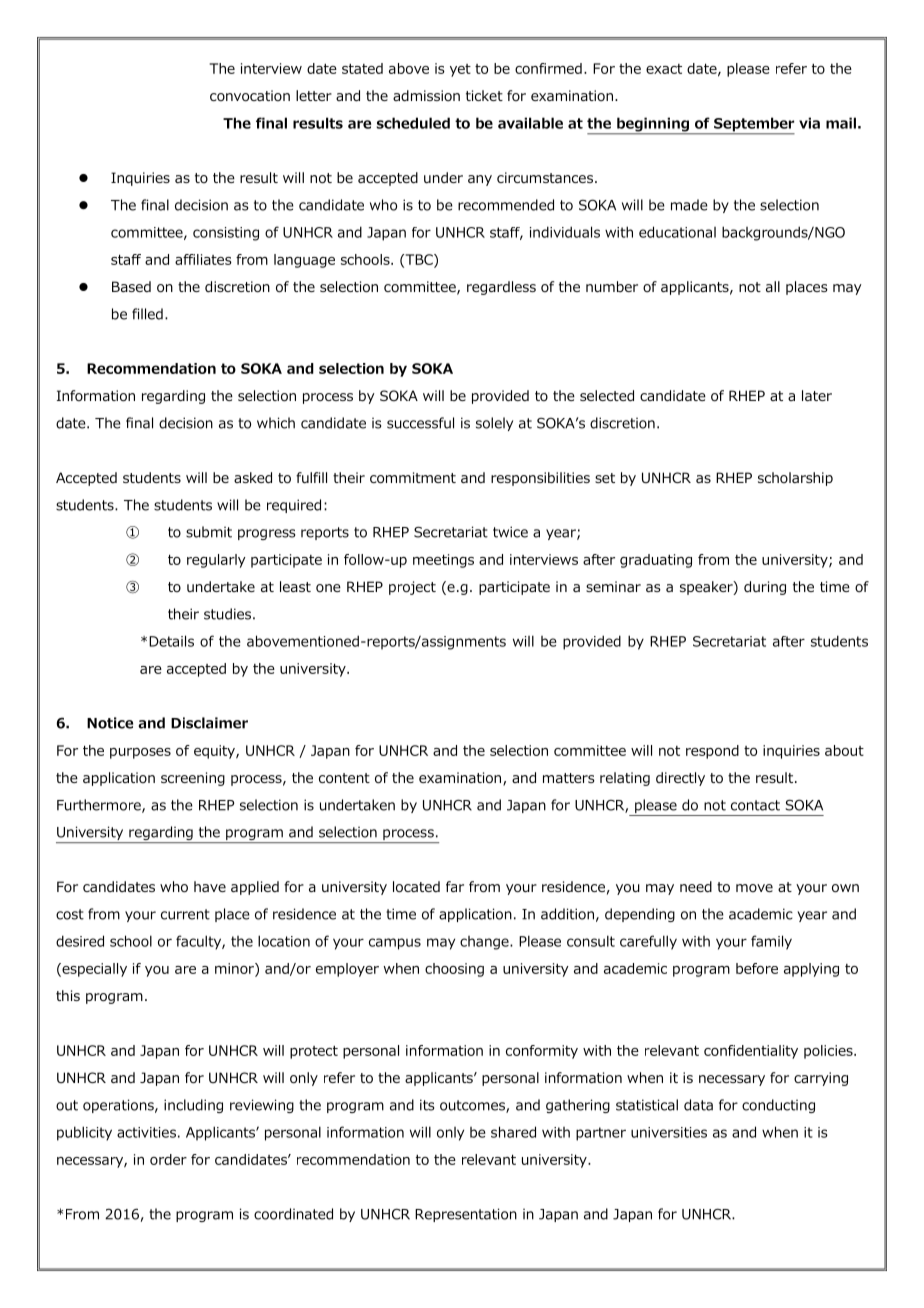  What do you see at coordinates (765, 588) in the document?
I see `during` at bounding box center [765, 588].
